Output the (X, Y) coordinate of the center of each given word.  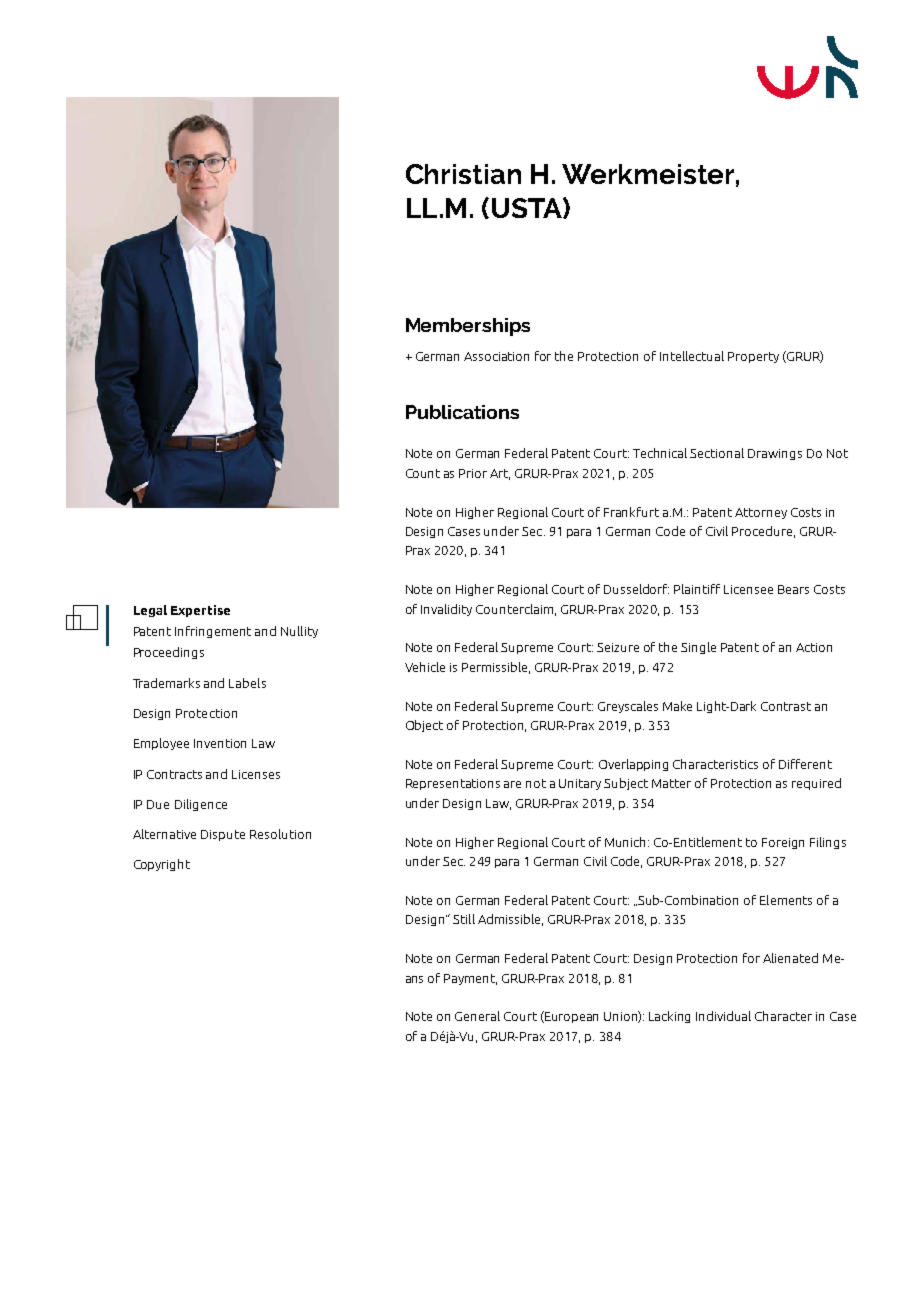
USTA (528, 208)
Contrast (786, 706)
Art (500, 474)
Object (424, 726)
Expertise (200, 611)
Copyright (162, 865)
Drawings (775, 454)
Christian (463, 174)
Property (753, 357)
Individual (723, 1016)
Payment (470, 979)
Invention (220, 743)
